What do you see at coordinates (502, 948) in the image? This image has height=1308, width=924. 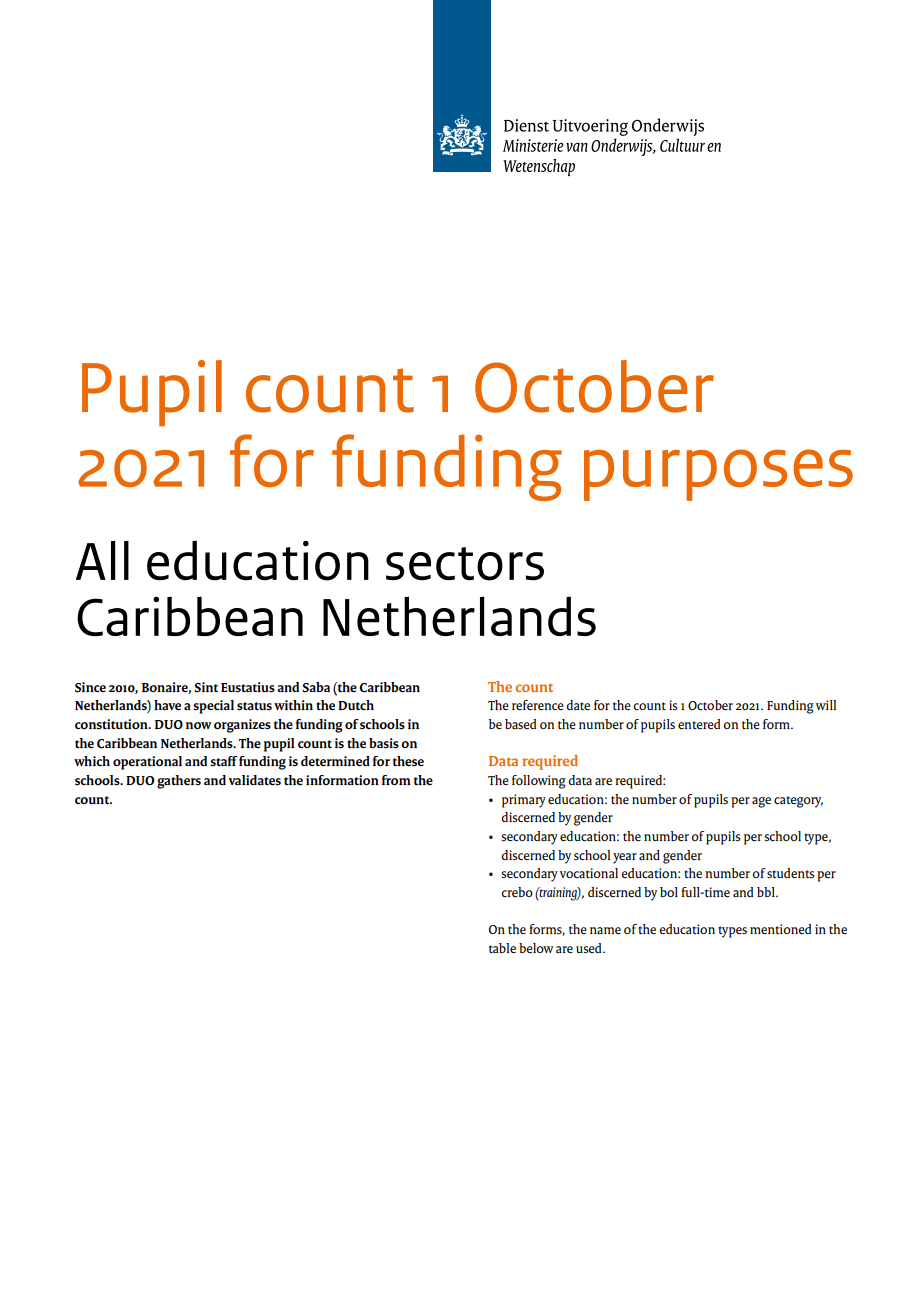 I see `table` at bounding box center [502, 948].
